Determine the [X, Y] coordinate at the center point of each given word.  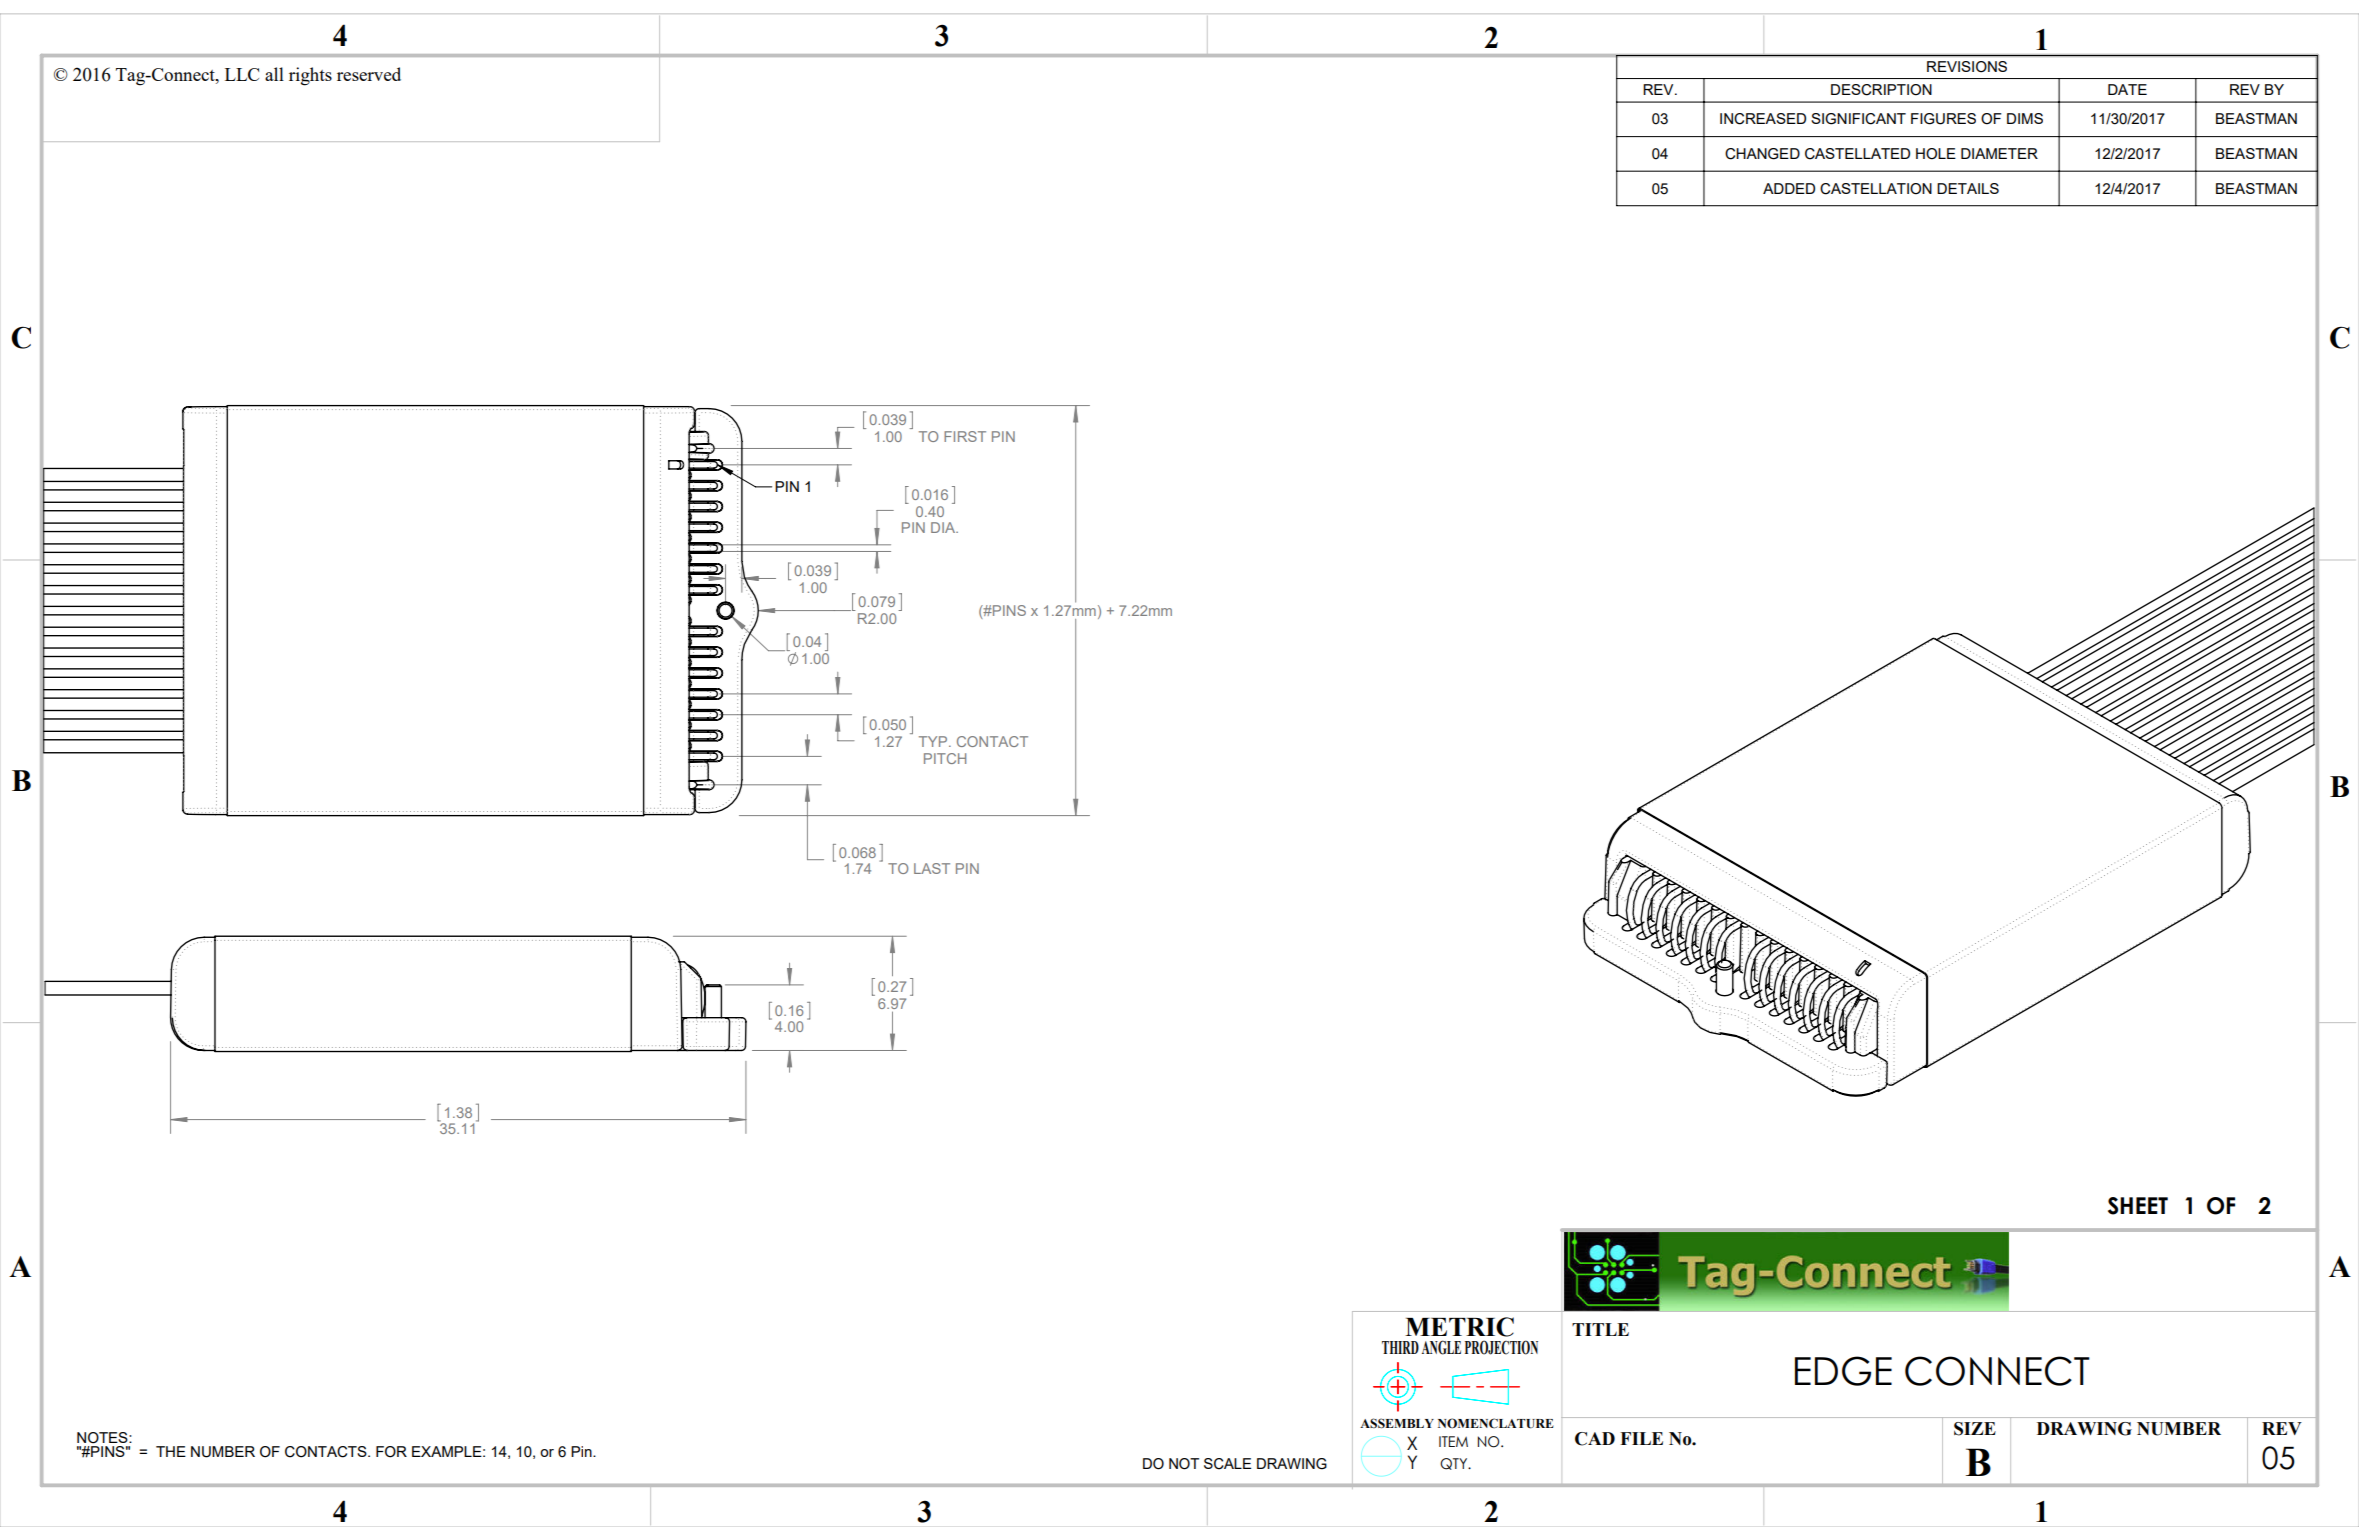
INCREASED [1763, 119]
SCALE [1227, 1464]
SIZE [1975, 1429]
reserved [369, 74]
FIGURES [1943, 119]
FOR [391, 1452]
